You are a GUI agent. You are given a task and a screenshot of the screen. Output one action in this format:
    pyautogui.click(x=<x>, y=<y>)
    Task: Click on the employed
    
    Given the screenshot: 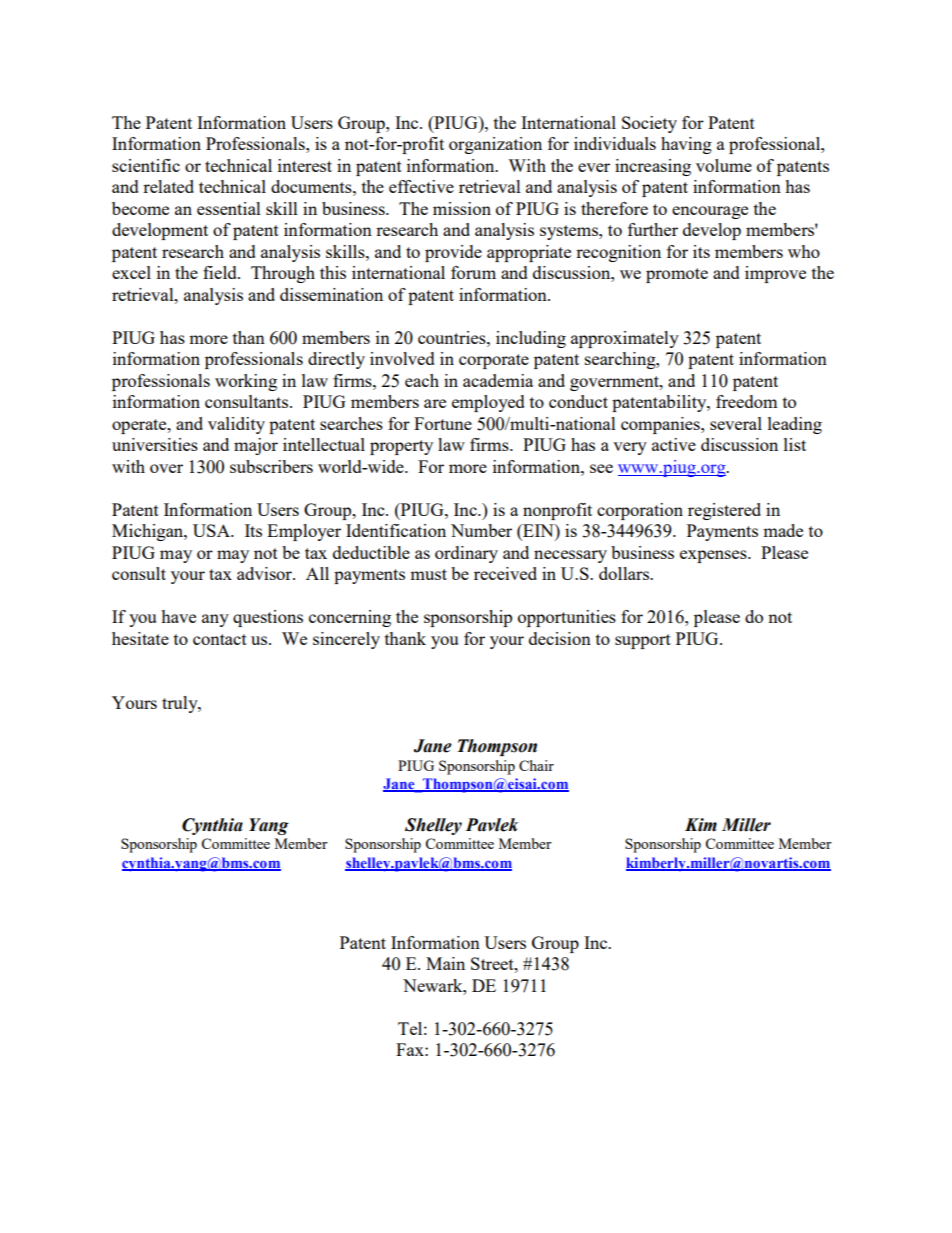 What is the action you would take?
    pyautogui.click(x=488, y=403)
